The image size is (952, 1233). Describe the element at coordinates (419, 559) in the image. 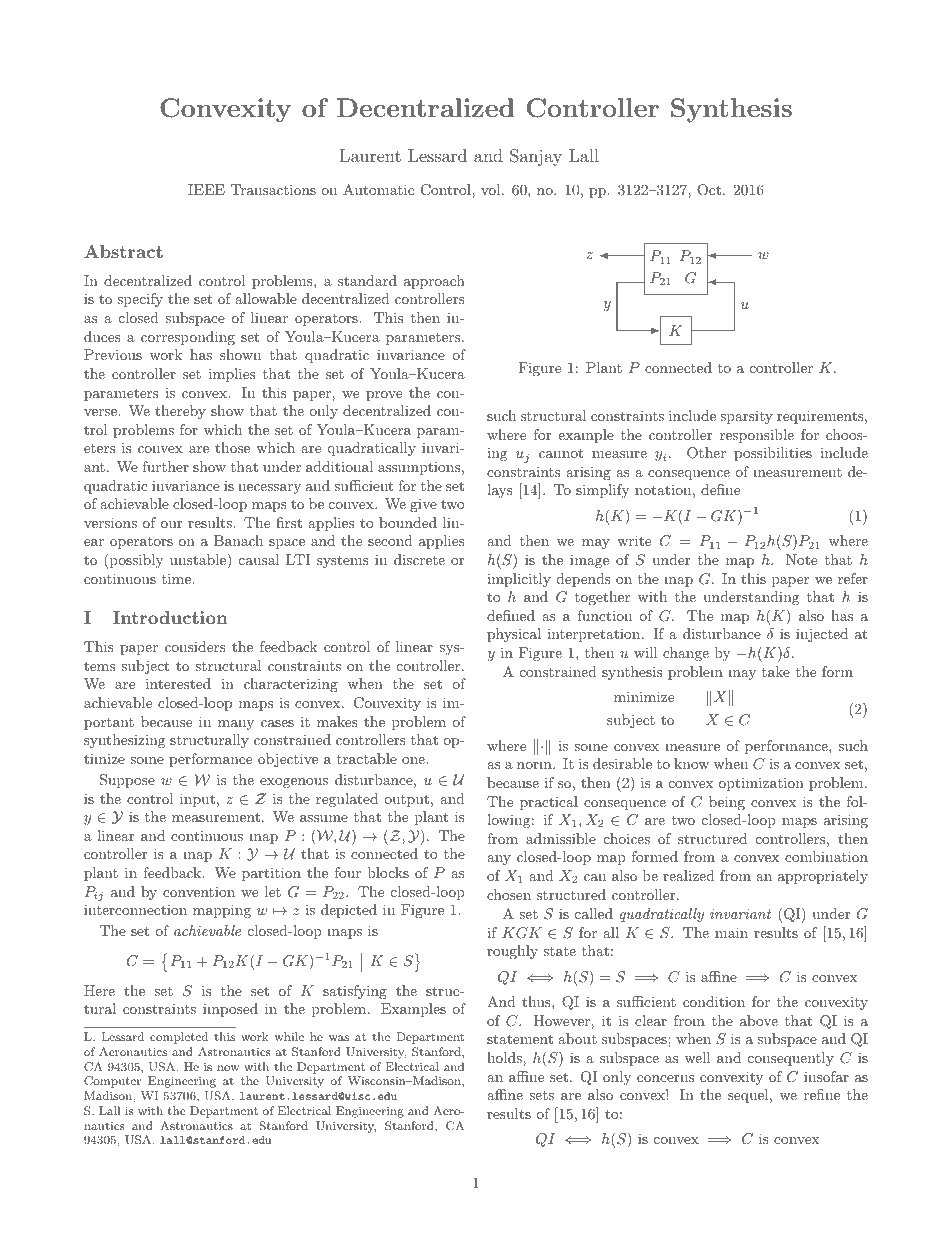

I see `discrete` at that location.
